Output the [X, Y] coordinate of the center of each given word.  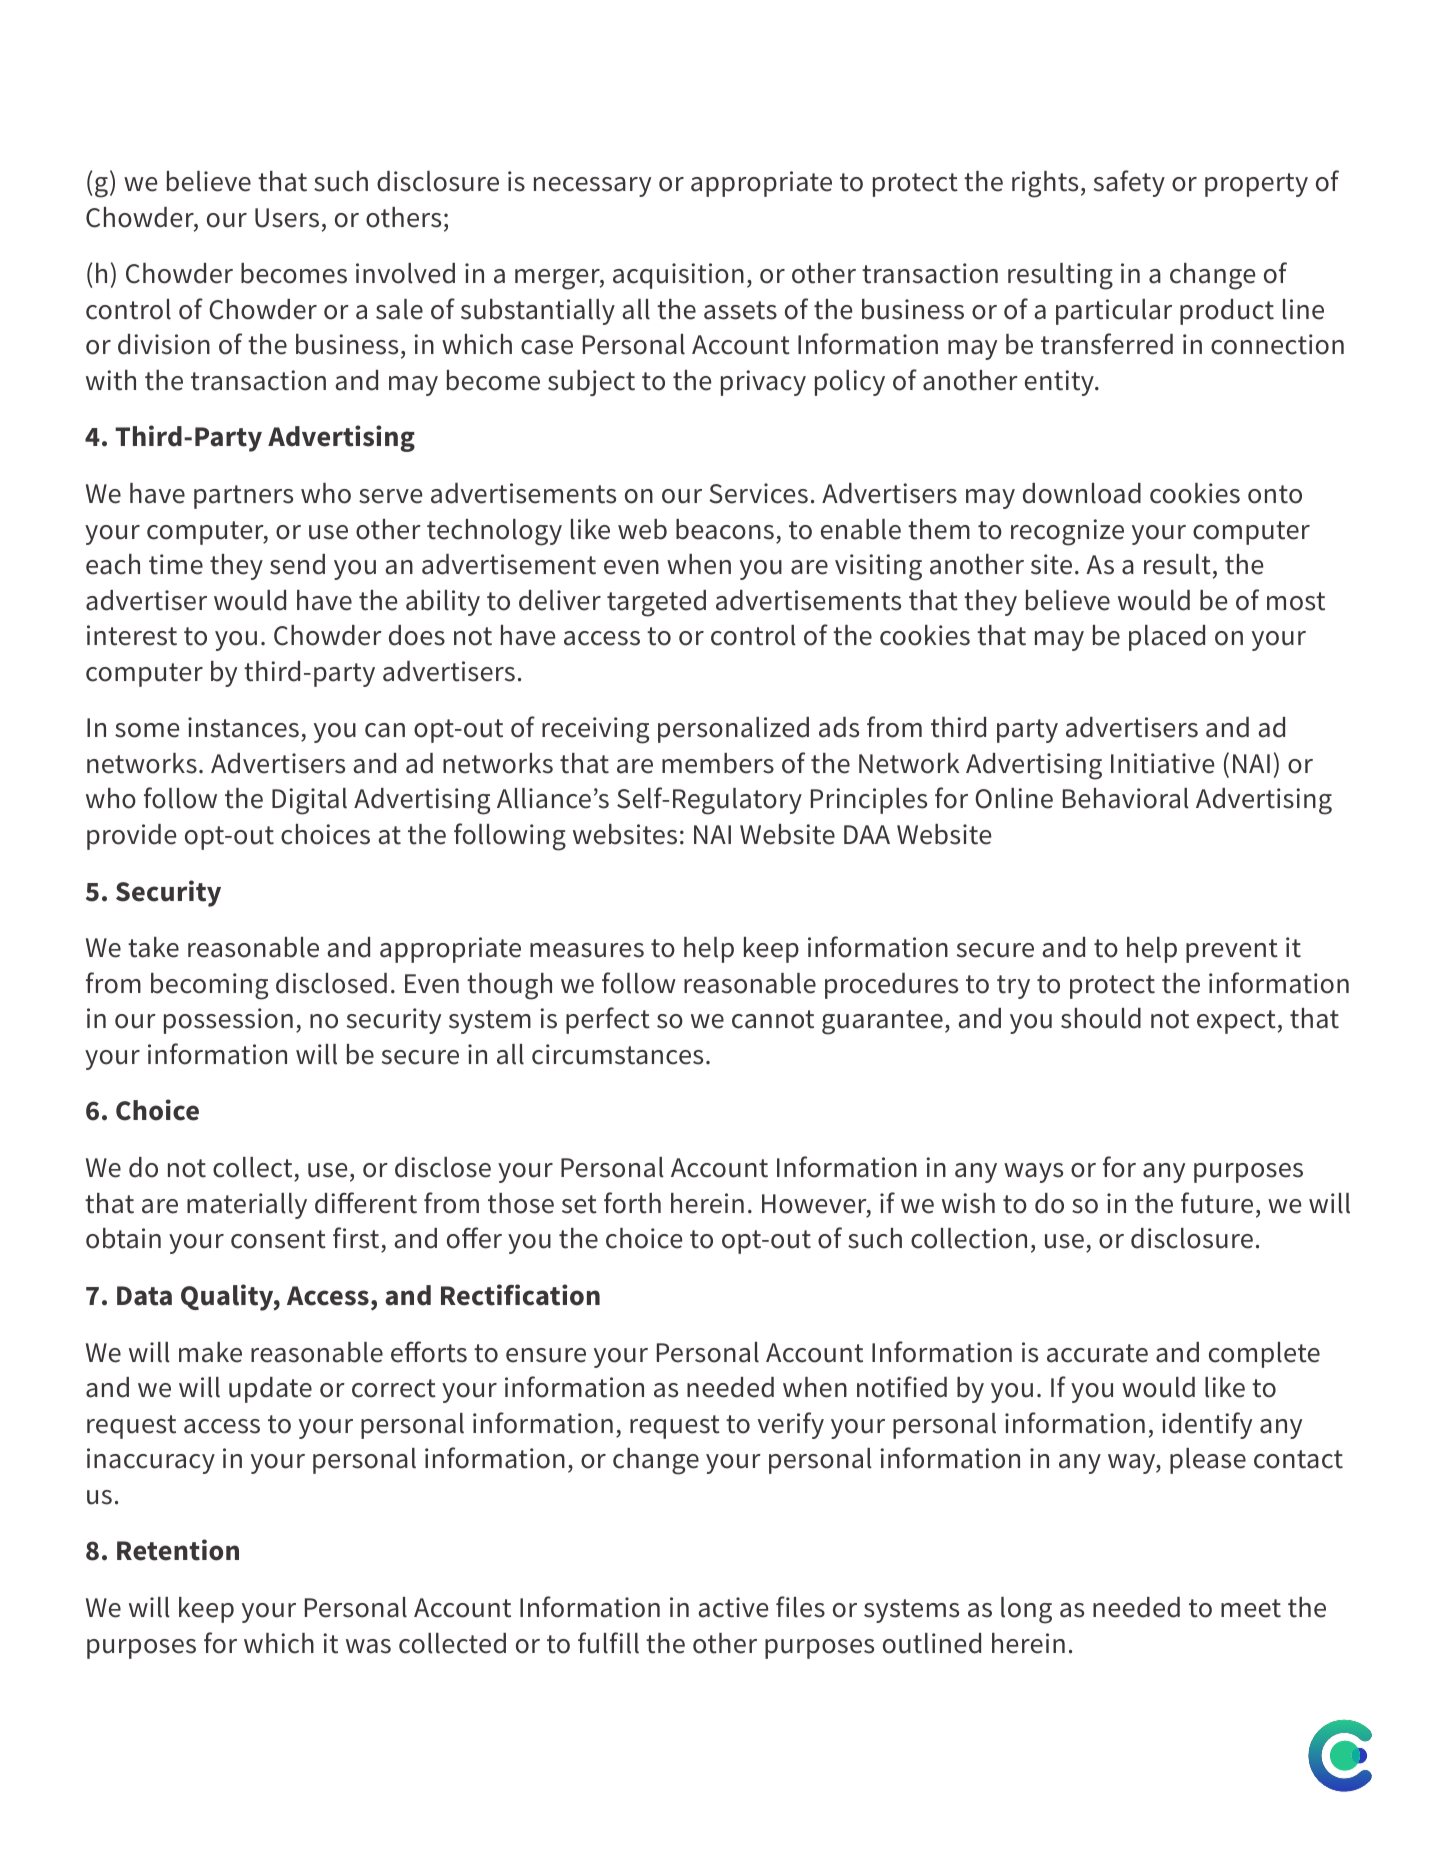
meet [1251, 1608]
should [1101, 1018]
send [297, 564]
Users [287, 218]
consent [278, 1239]
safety [1129, 183]
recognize [1067, 532]
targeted [656, 603]
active [733, 1607]
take [153, 947]
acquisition [678, 276]
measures [587, 950]
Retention [178, 1550]
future [1217, 1203]
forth [632, 1203]
